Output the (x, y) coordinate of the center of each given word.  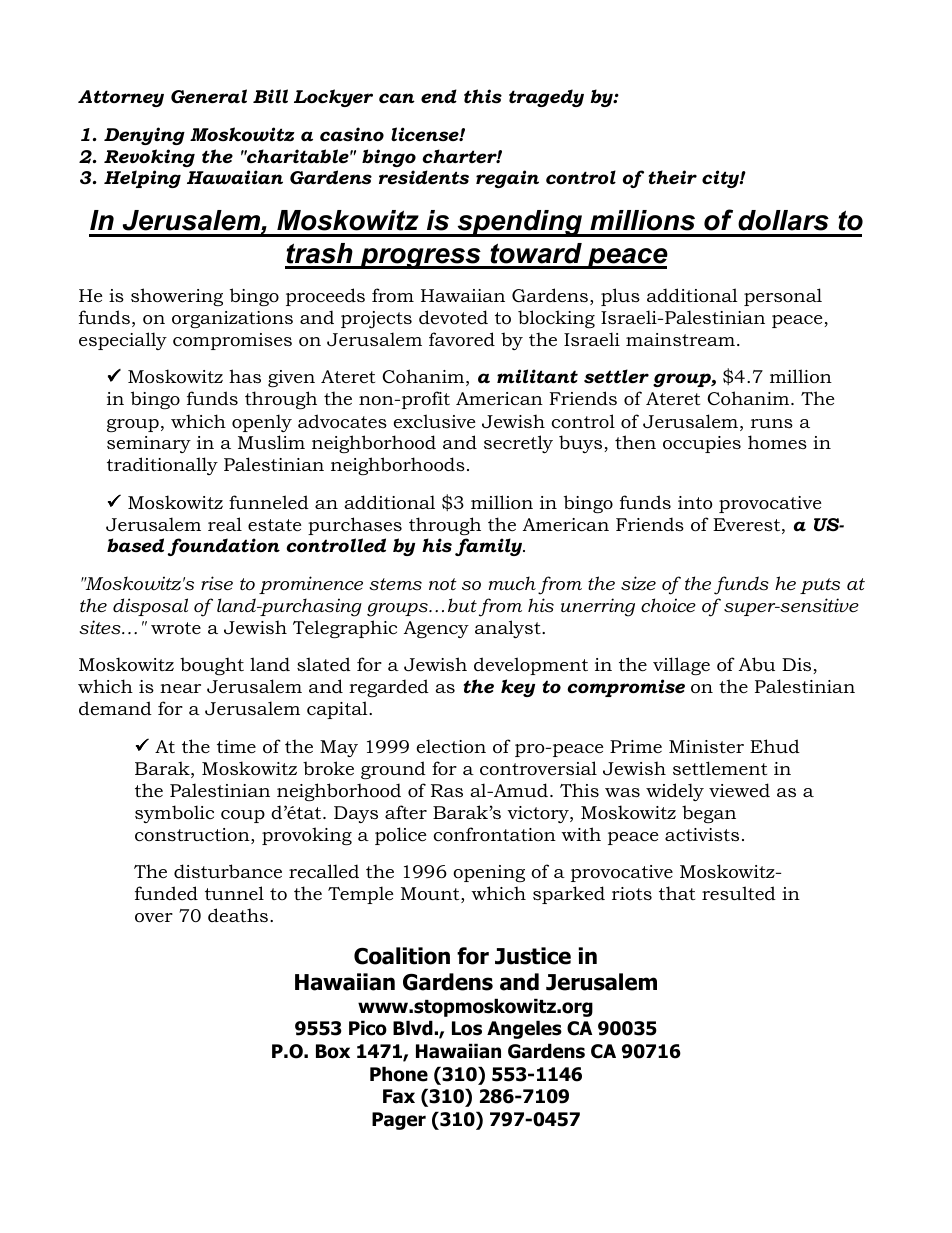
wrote (176, 628)
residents (424, 177)
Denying (144, 136)
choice (668, 605)
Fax (399, 1096)
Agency (436, 629)
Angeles (524, 1029)
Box (333, 1051)
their (672, 177)
